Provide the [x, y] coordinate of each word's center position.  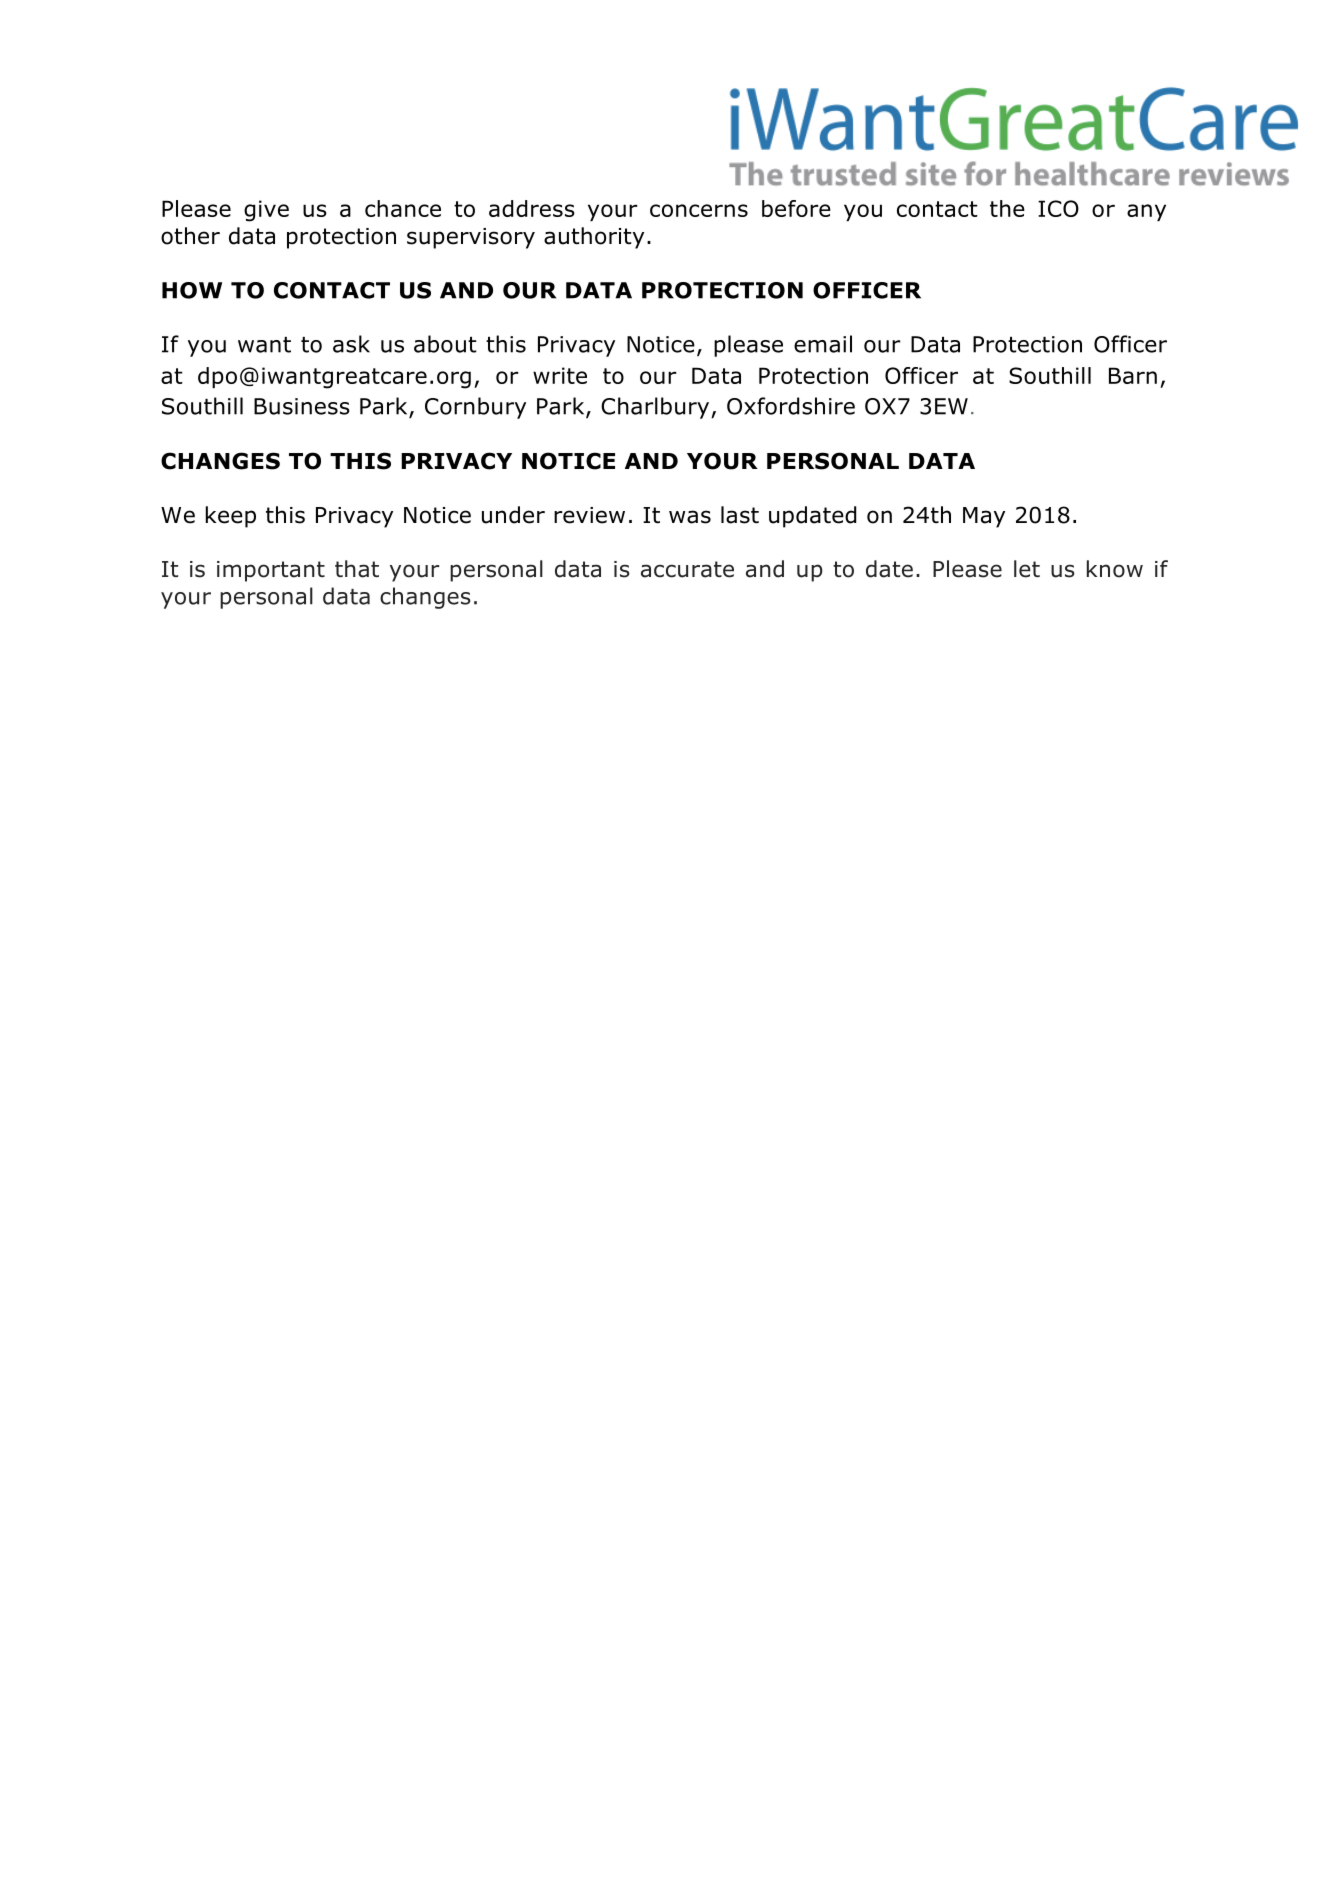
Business [302, 406]
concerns [699, 210]
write [560, 375]
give [266, 211]
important [271, 571]
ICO [1058, 208]
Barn [1133, 375]
